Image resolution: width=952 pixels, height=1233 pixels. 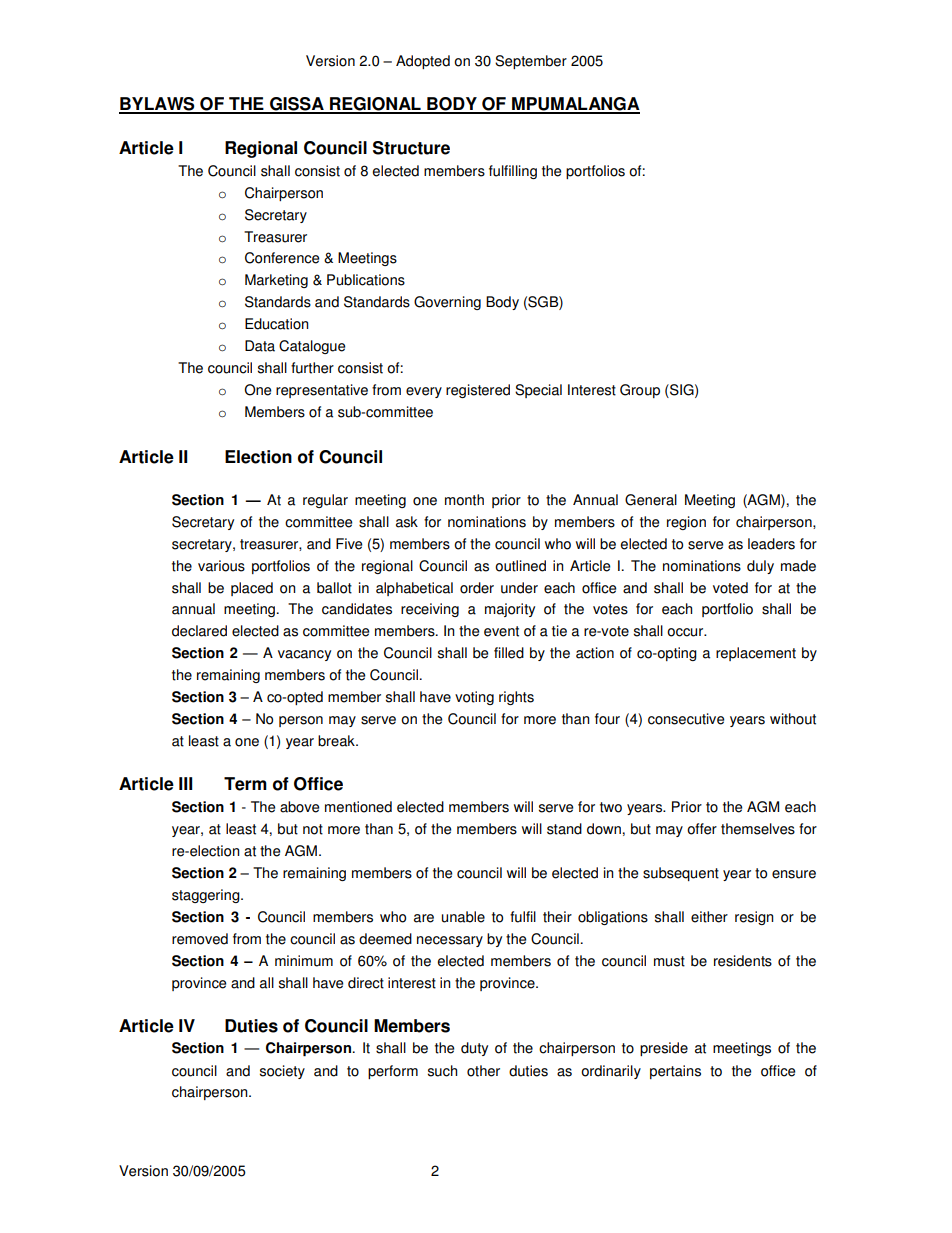 What do you see at coordinates (158, 105) in the page?
I see `BYLAWS` at bounding box center [158, 105].
